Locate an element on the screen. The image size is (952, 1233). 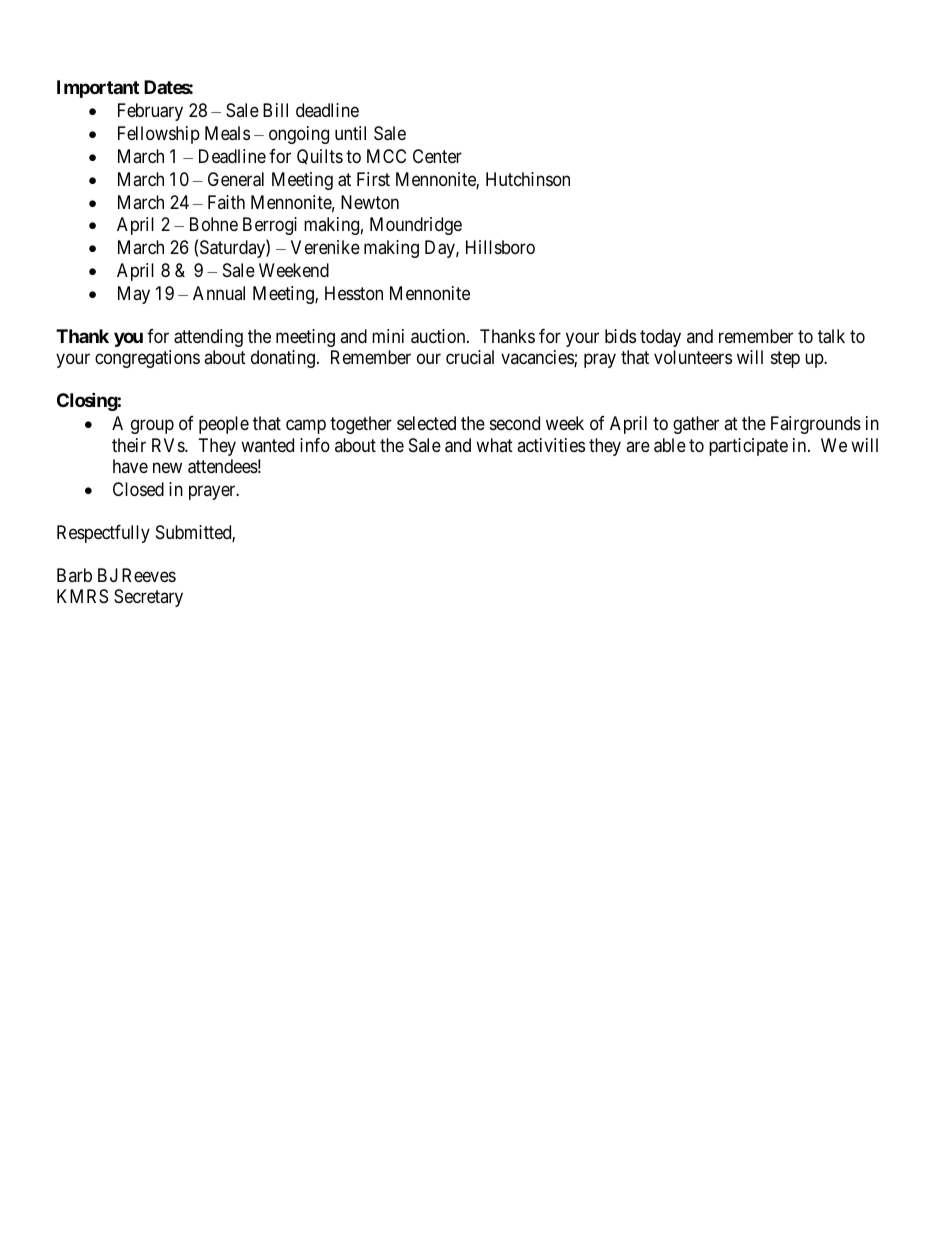
Reeves is located at coordinates (149, 575).
